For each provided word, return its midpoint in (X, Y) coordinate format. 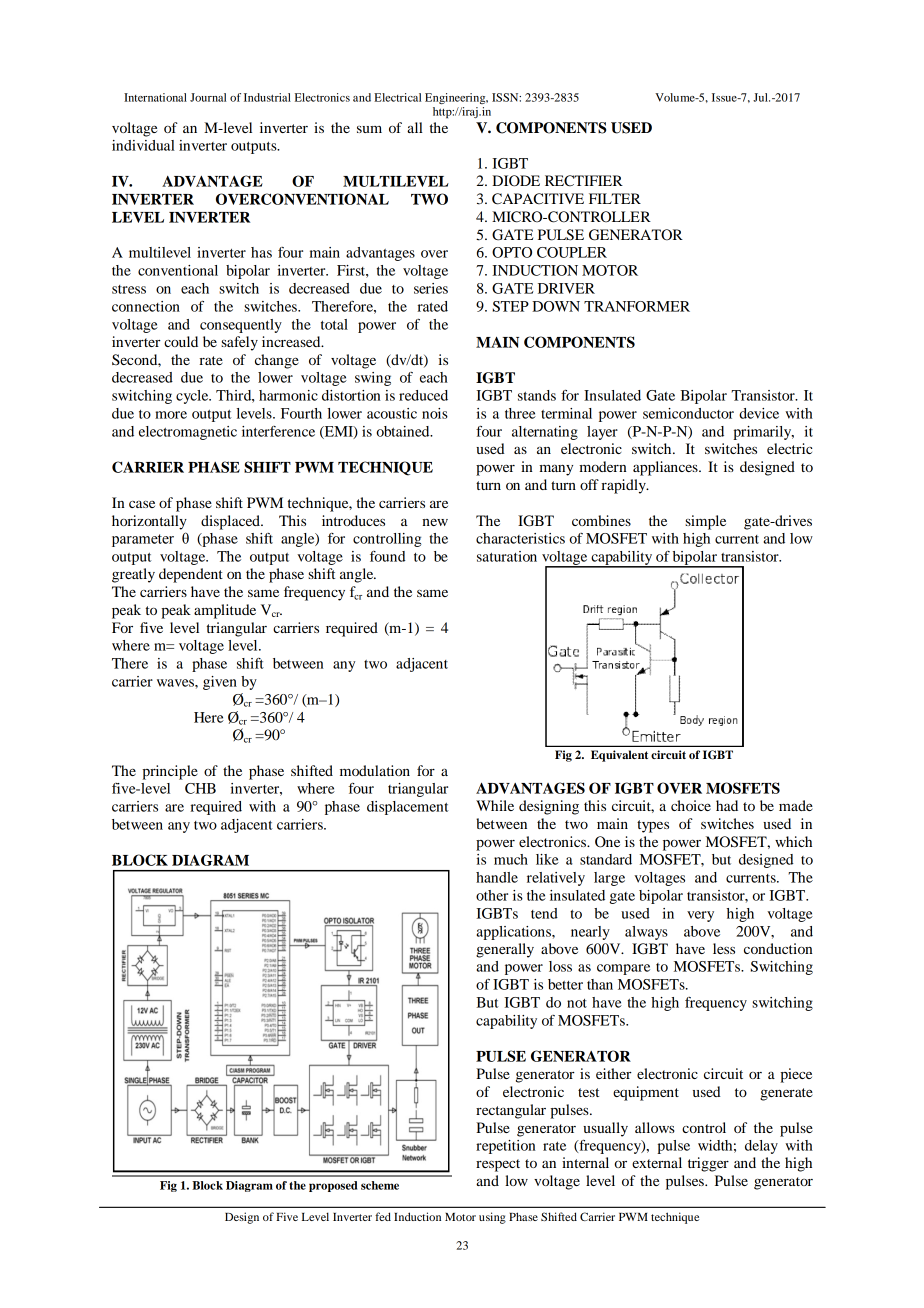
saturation (507, 556)
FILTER (615, 198)
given (220, 683)
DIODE (516, 181)
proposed (333, 1186)
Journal (208, 97)
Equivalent (619, 756)
